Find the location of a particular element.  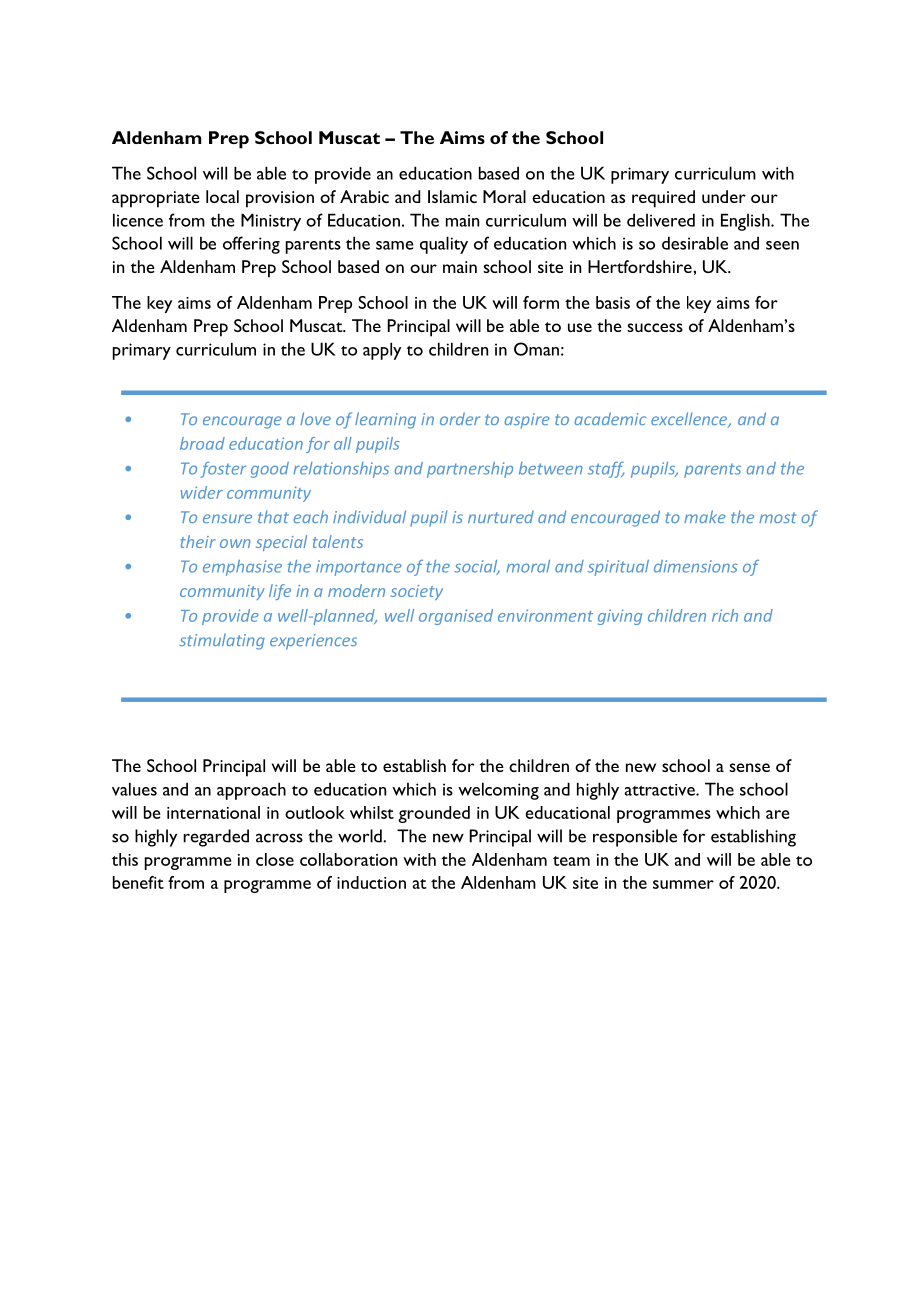

delivered is located at coordinates (661, 220).
